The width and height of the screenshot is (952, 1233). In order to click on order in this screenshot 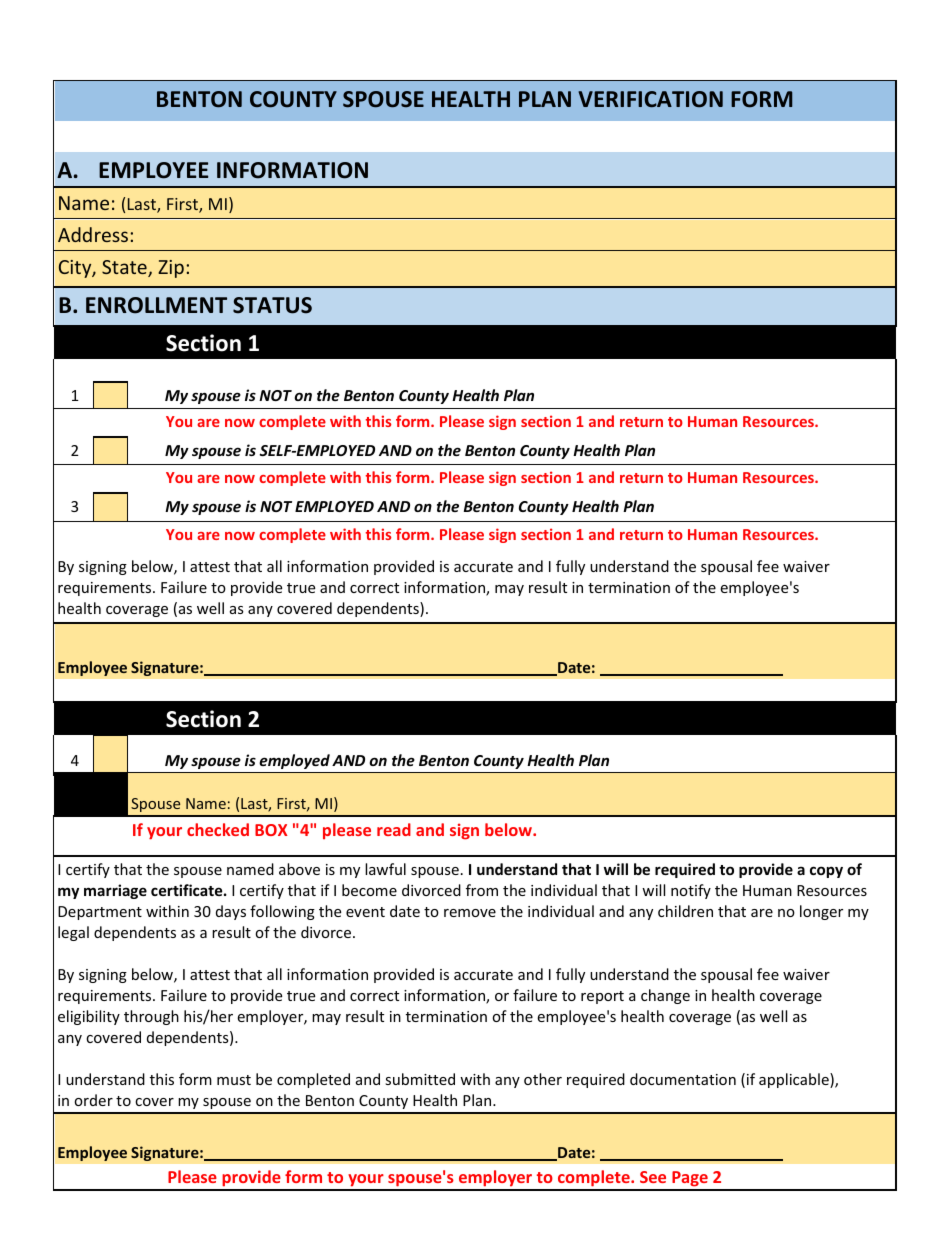, I will do `click(93, 1100)`.
